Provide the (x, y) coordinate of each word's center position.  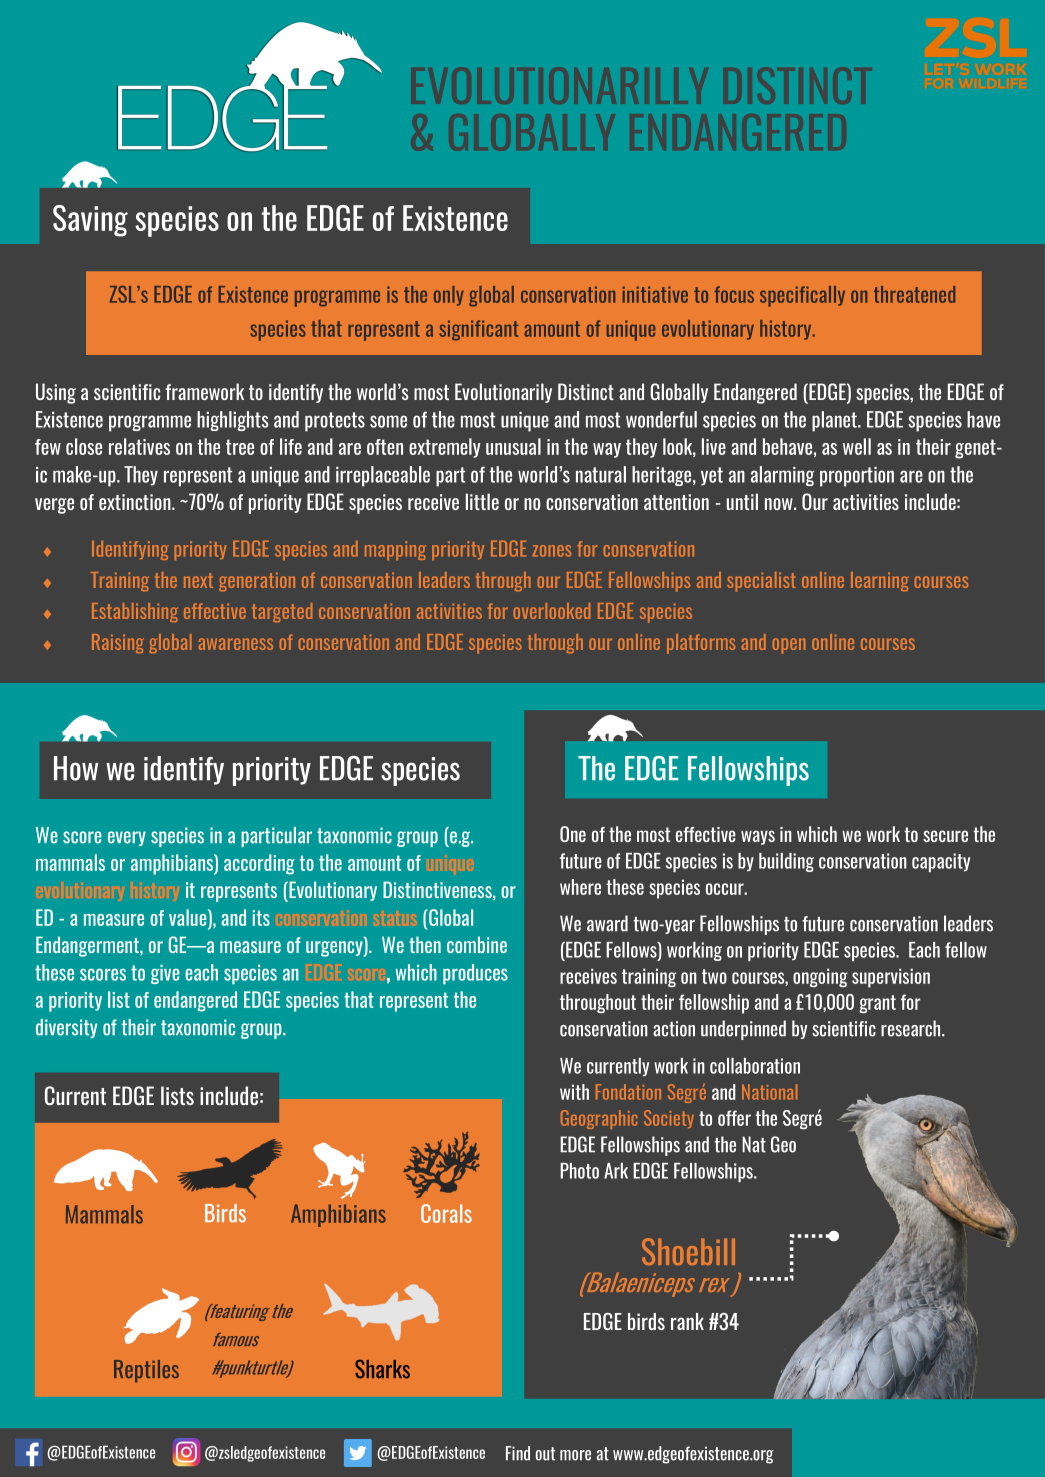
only (449, 296)
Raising (118, 643)
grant (877, 1004)
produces (475, 974)
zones (552, 551)
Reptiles (146, 1371)
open (789, 646)
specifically (802, 296)
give (165, 974)
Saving (90, 221)
